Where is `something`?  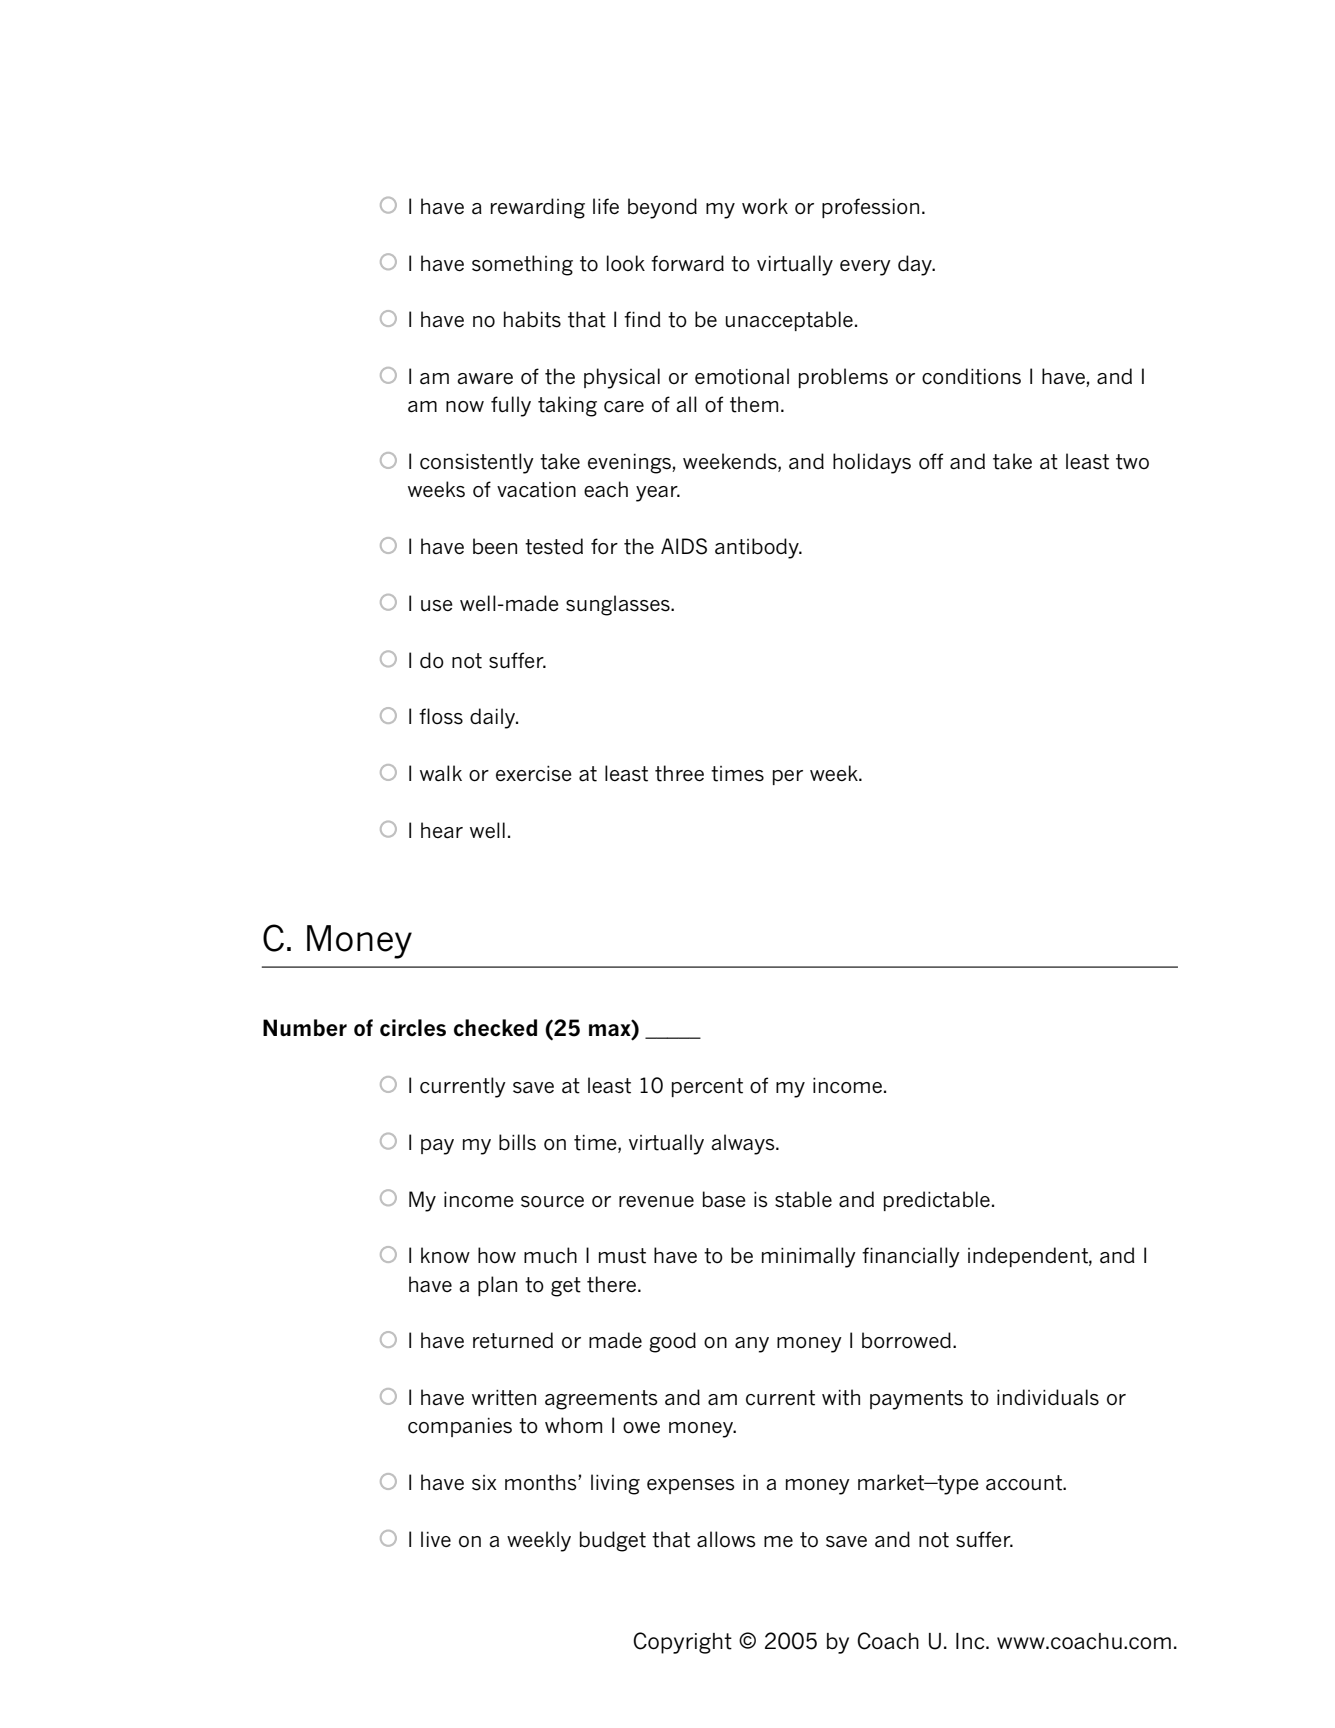
something is located at coordinates (522, 265).
